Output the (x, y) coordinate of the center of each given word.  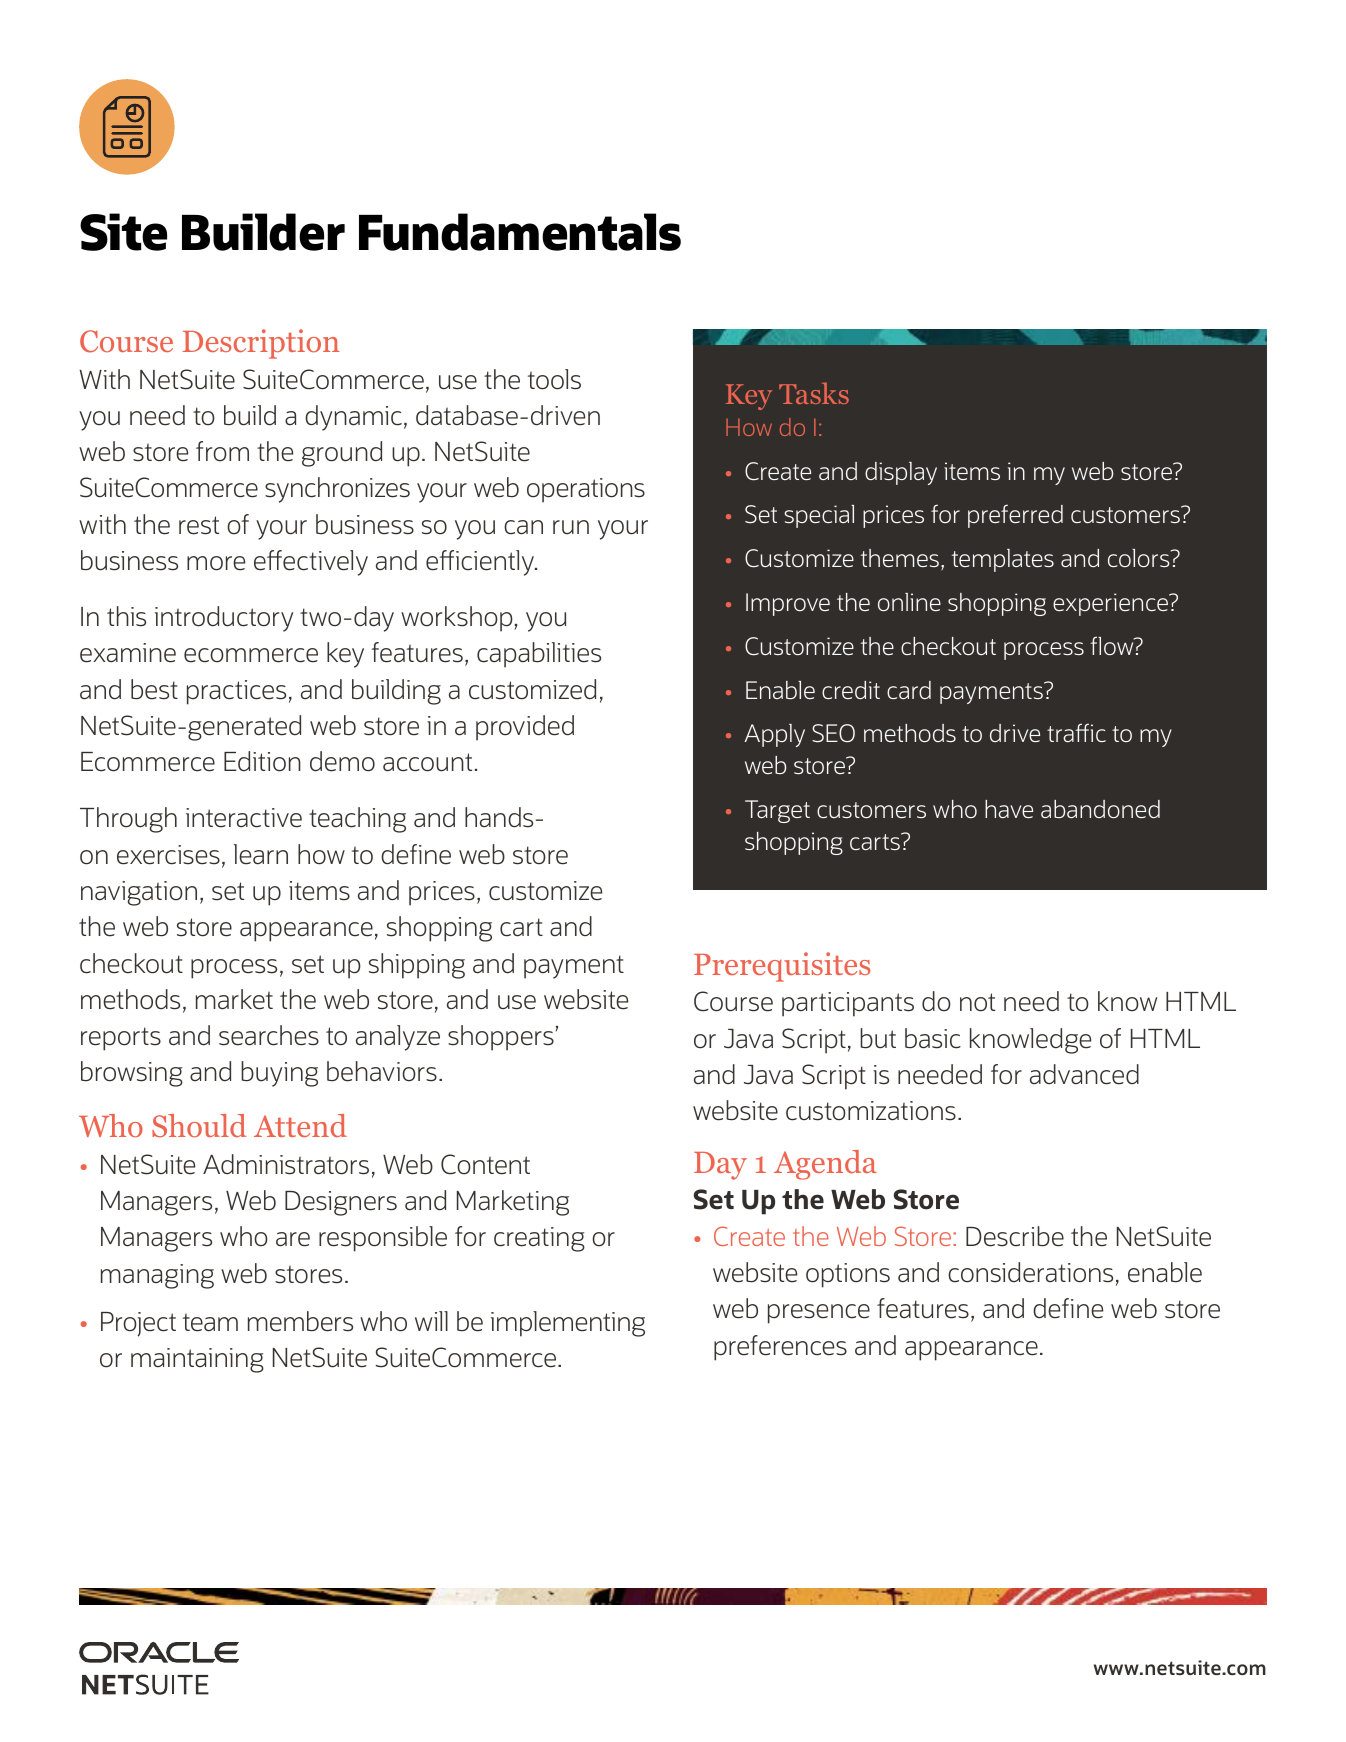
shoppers (501, 1038)
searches (269, 1035)
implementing (568, 1324)
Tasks (814, 393)
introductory (224, 619)
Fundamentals (520, 232)
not (977, 1002)
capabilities (539, 655)
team (210, 1323)
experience (1111, 604)
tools (554, 379)
